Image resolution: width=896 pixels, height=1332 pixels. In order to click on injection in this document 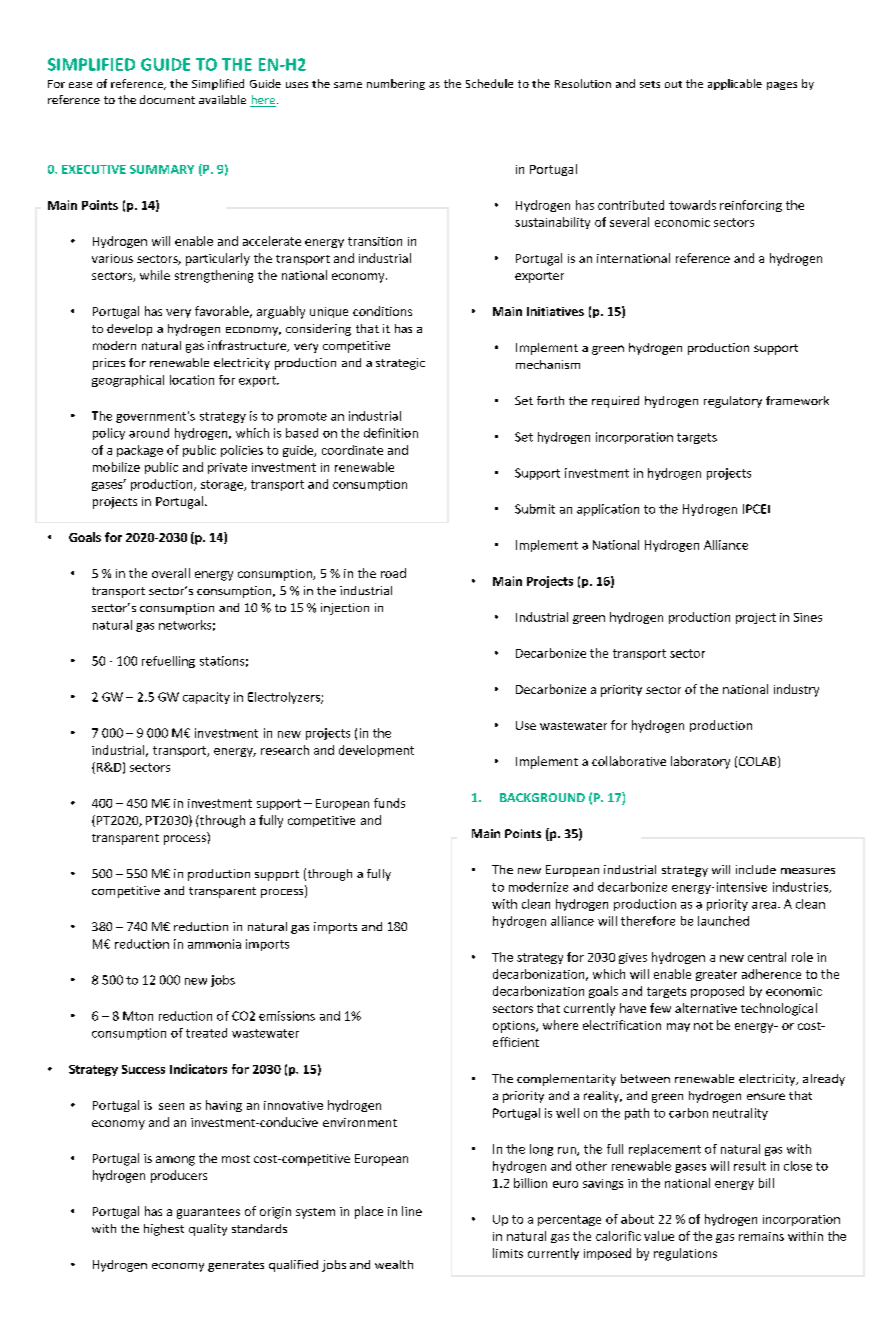, I will do `click(345, 609)`.
